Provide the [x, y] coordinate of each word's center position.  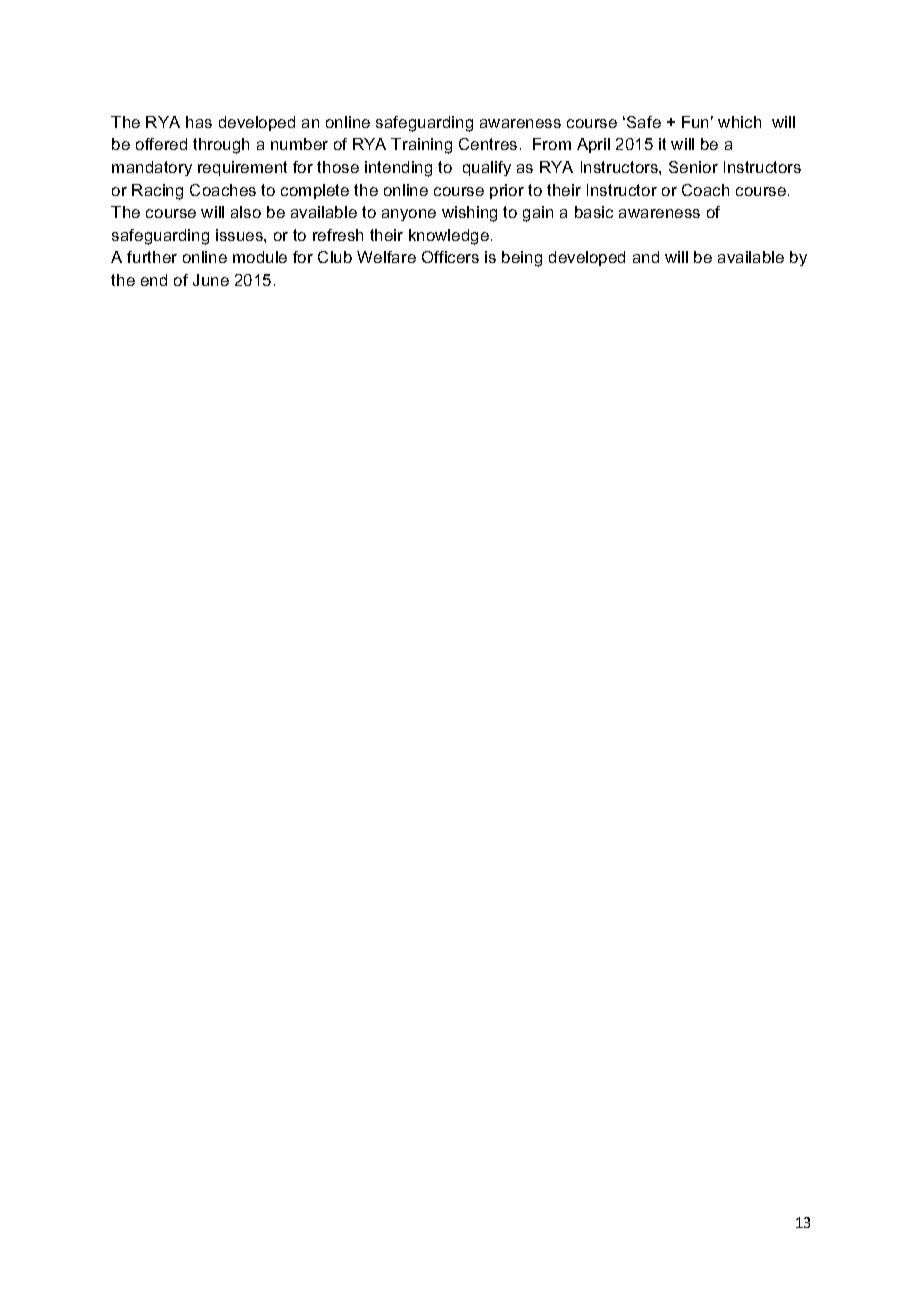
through [221, 146]
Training [421, 146]
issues [240, 235]
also [246, 212]
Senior [693, 167]
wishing [469, 214]
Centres [488, 144]
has [199, 122]
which [739, 122]
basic [594, 212]
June [211, 280]
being [522, 259]
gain [538, 214]
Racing [157, 192]
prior [507, 191]
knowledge [449, 237]
